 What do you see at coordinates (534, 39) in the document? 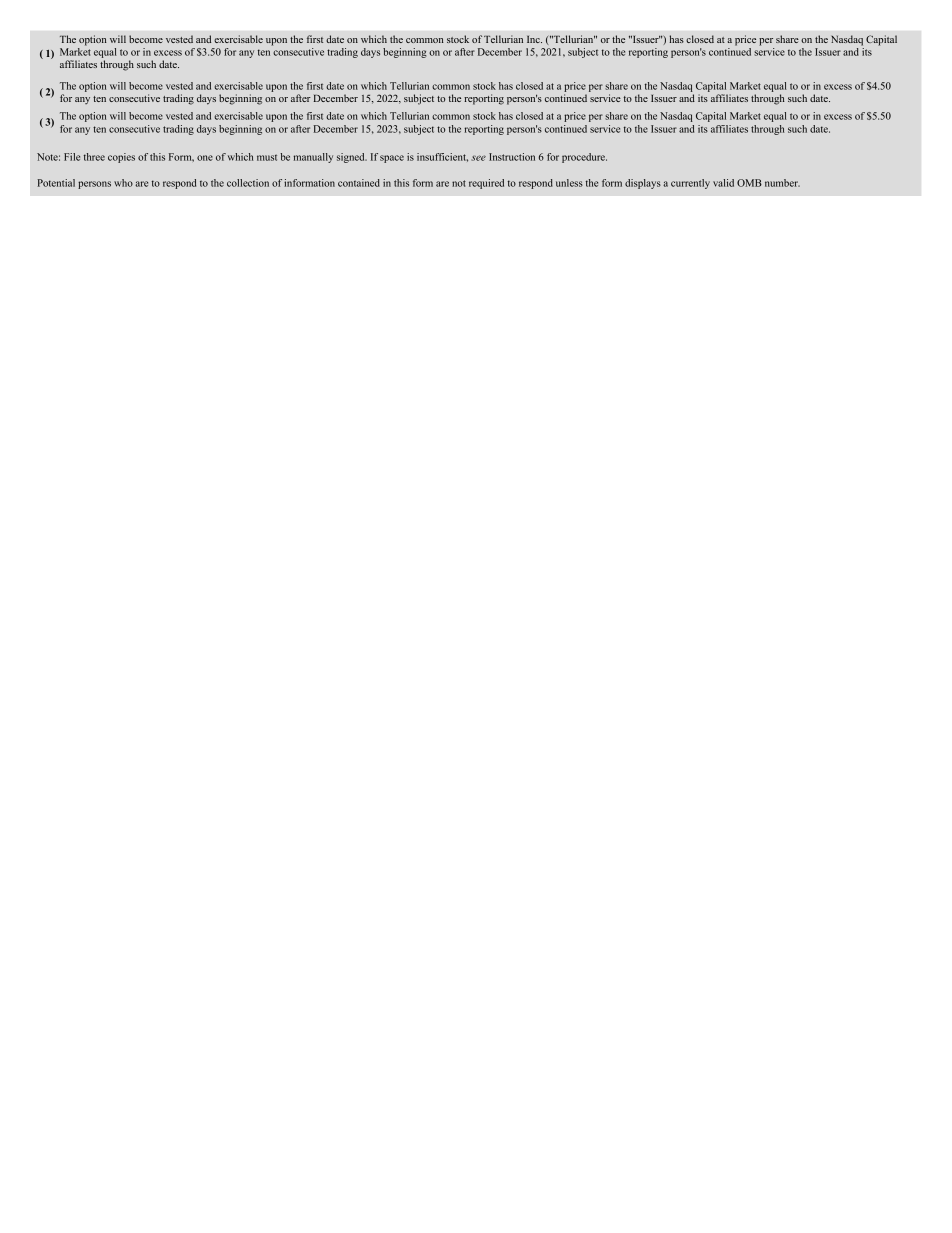
I see `Inc` at bounding box center [534, 39].
